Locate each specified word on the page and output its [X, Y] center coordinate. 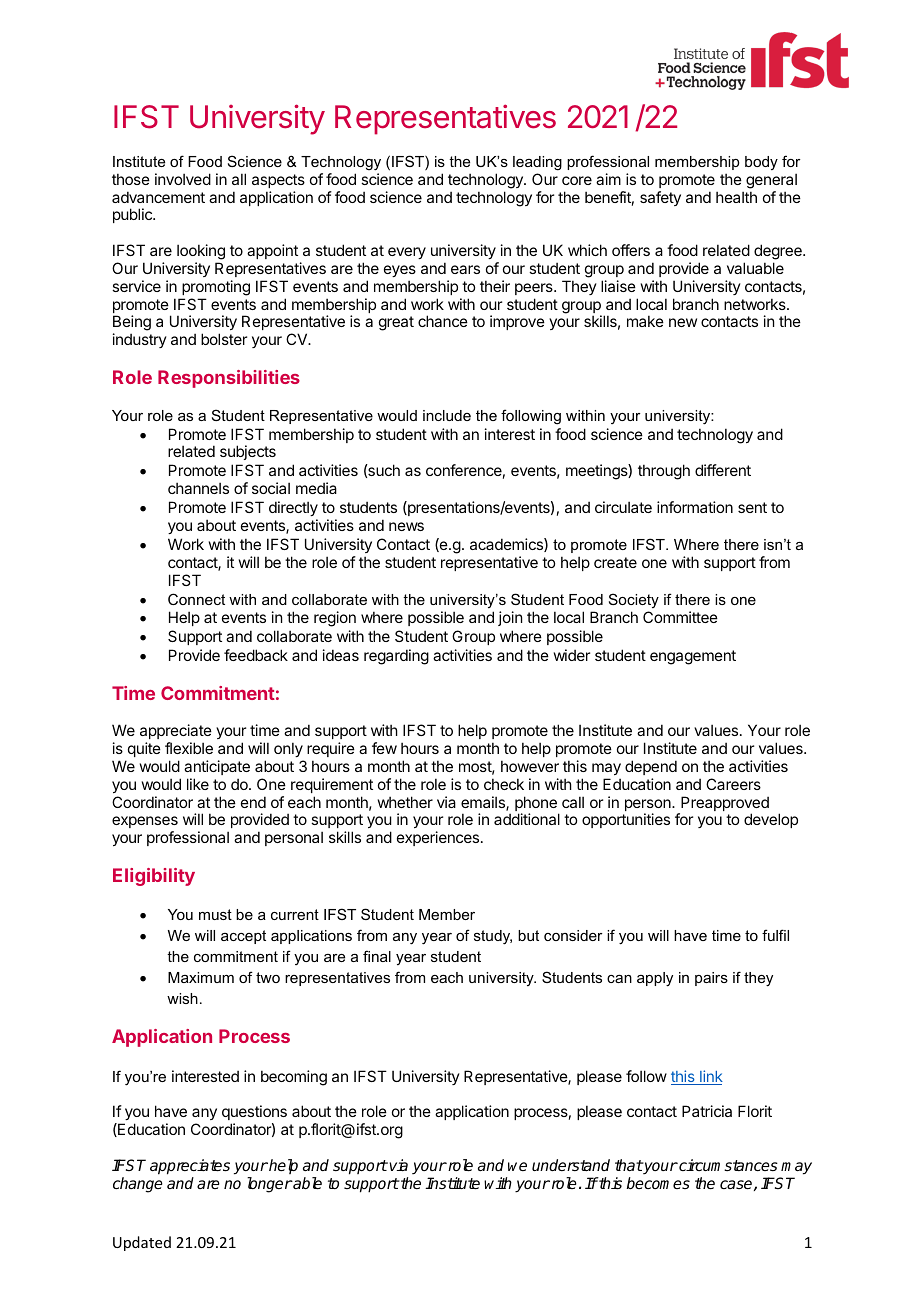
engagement [693, 657]
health [736, 197]
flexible [189, 748]
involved [183, 179]
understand [571, 1165]
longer [269, 1185]
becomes [658, 1183]
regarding [396, 657]
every [407, 253]
